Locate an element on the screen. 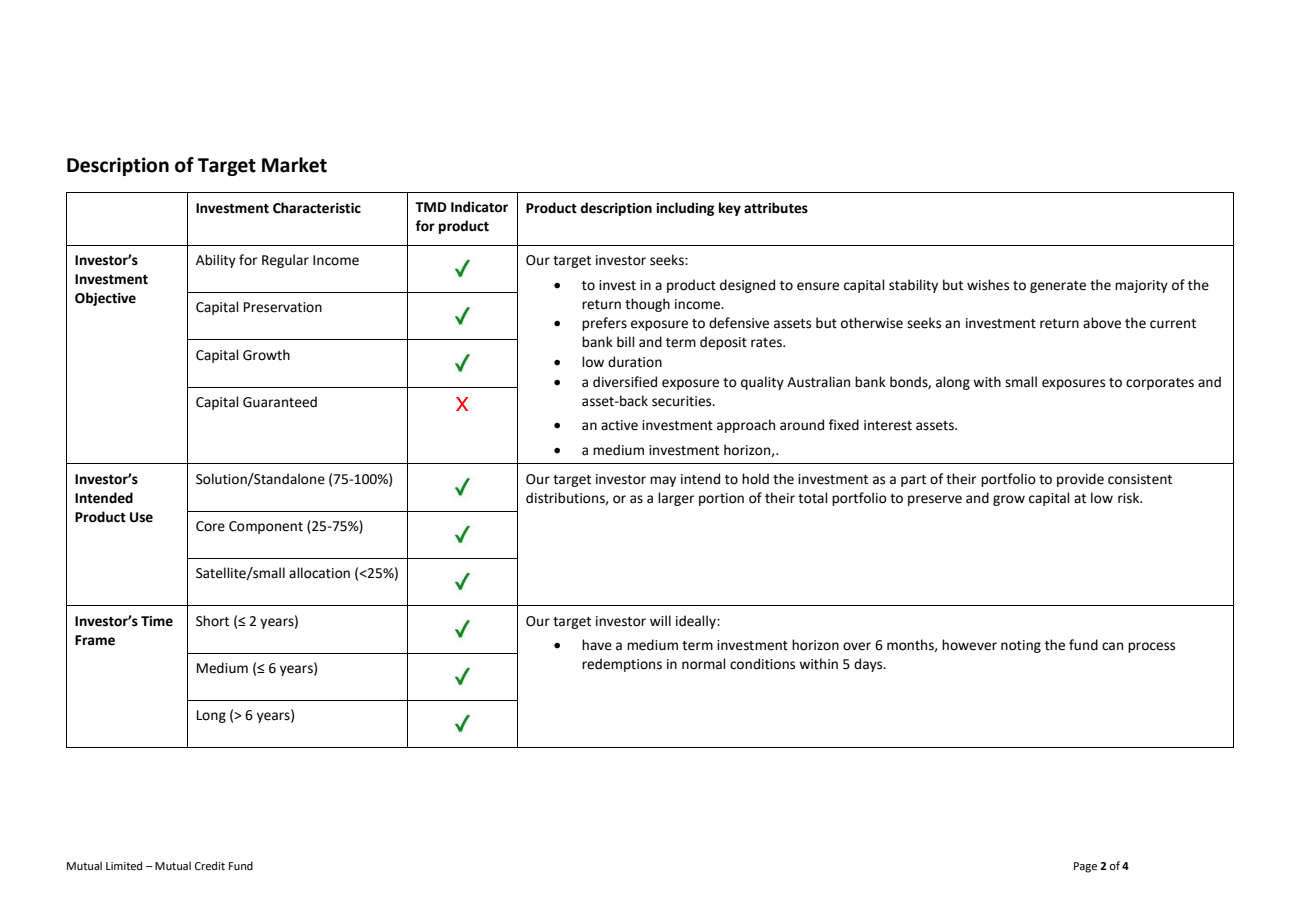 This screenshot has height=924, width=1308. Credit is located at coordinates (210, 865).
